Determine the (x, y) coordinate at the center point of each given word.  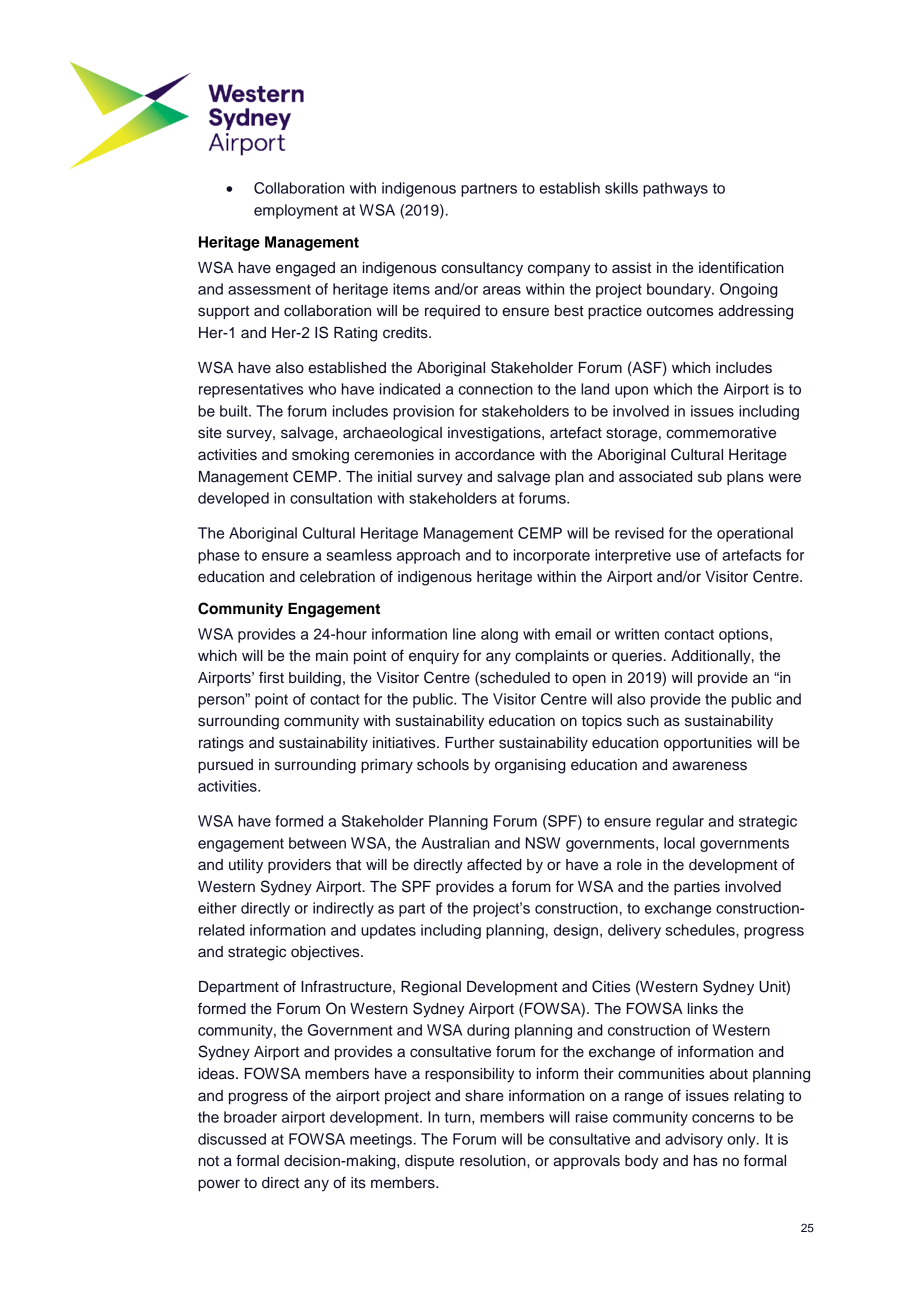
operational (755, 534)
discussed (232, 1139)
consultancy (482, 269)
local (679, 843)
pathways (675, 189)
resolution (494, 1161)
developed (233, 499)
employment (296, 211)
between (317, 843)
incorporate (552, 556)
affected (494, 864)
